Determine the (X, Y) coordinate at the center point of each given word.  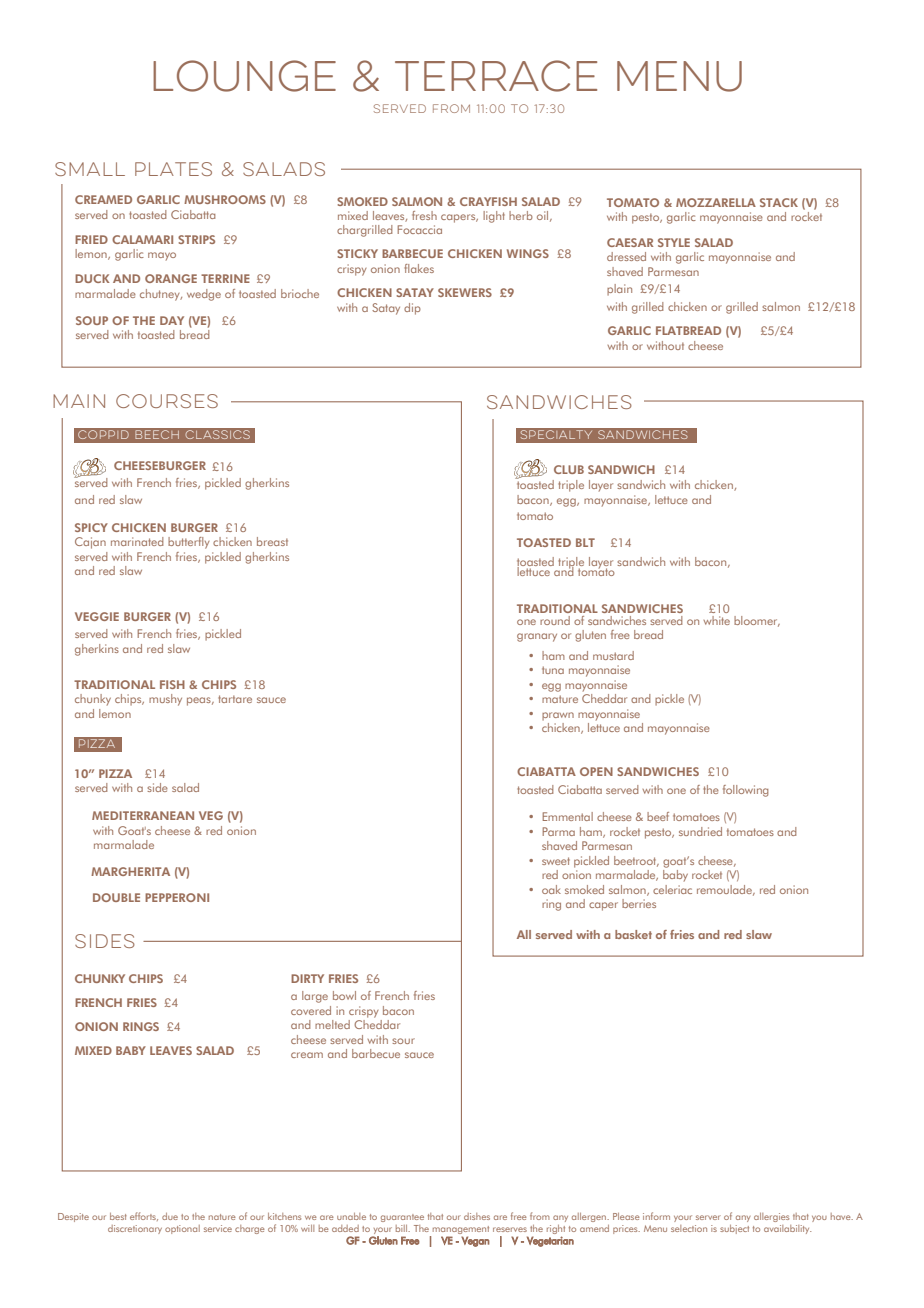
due (170, 1216)
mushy (165, 700)
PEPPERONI (177, 897)
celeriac (672, 889)
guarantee (402, 1218)
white (716, 620)
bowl (344, 995)
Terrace (496, 76)
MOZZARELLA (716, 202)
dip (412, 309)
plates (173, 169)
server (708, 1217)
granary (537, 637)
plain (619, 290)
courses (167, 401)
